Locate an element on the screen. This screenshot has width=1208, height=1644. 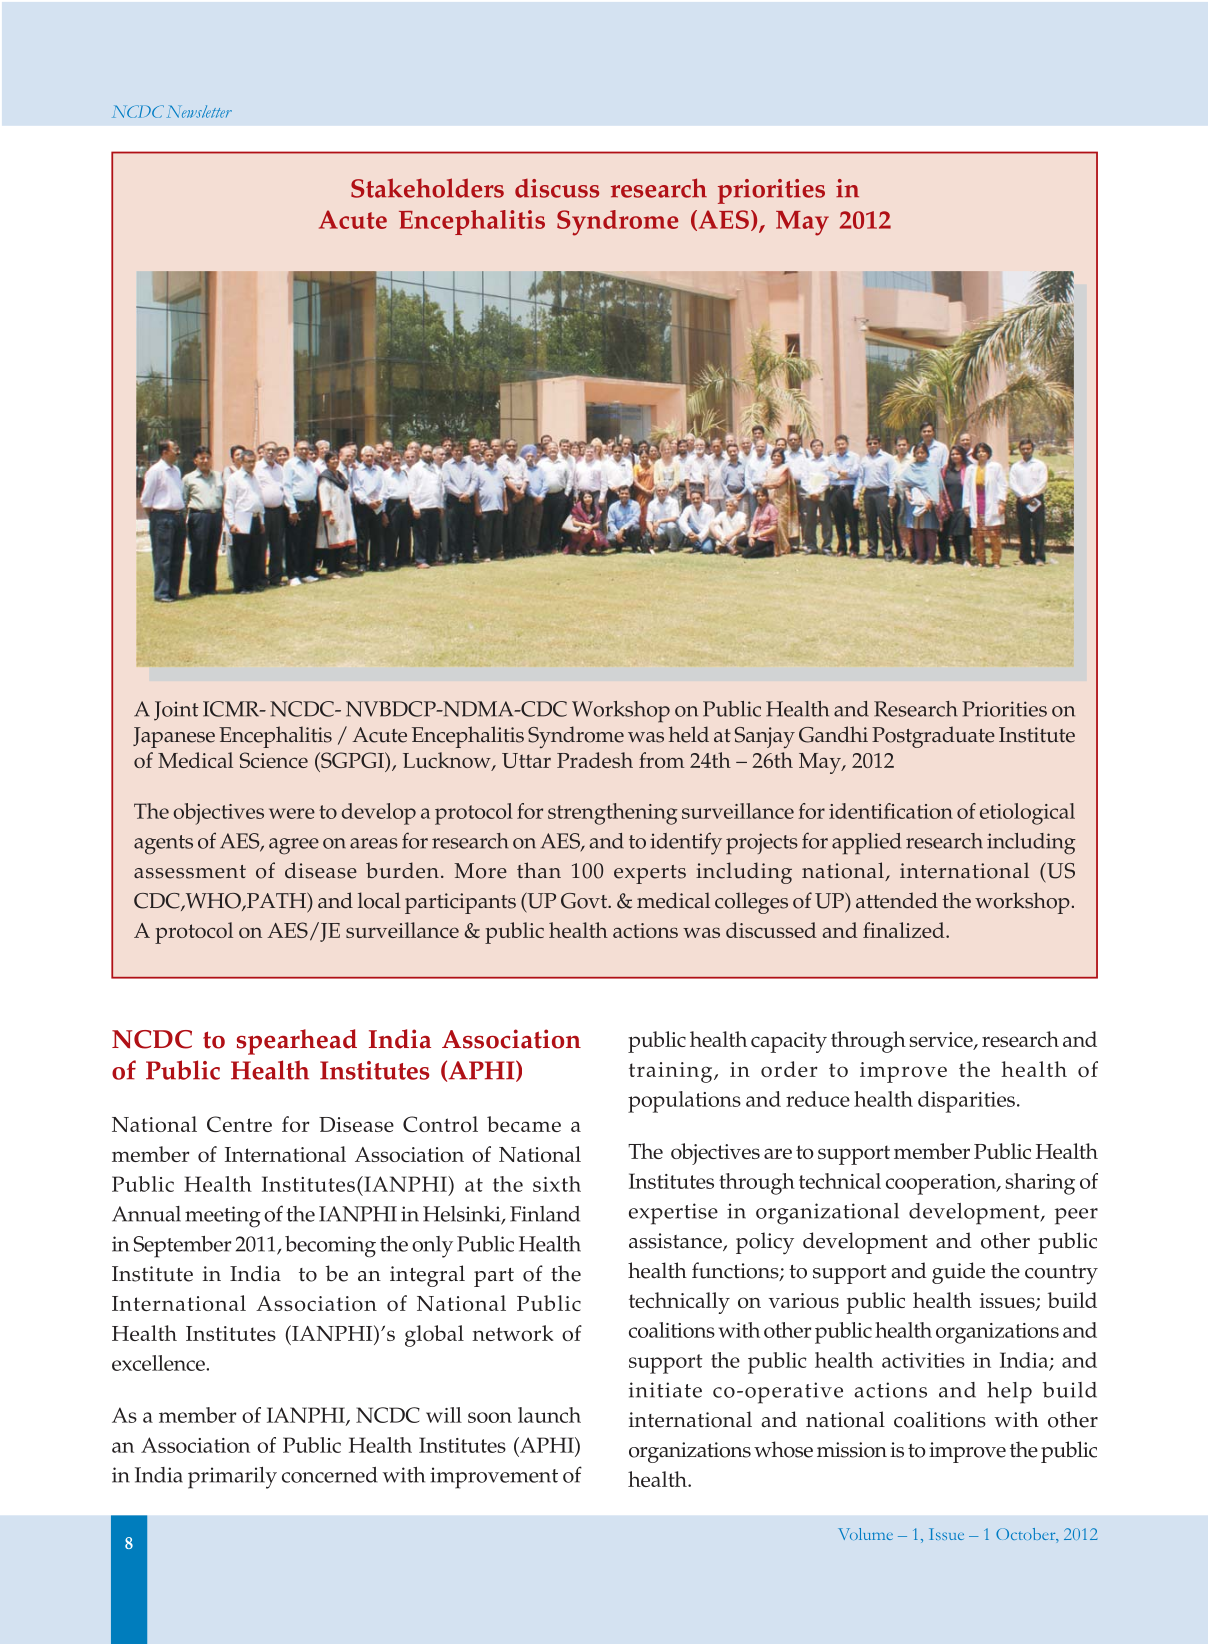
primarily is located at coordinates (232, 1478).
